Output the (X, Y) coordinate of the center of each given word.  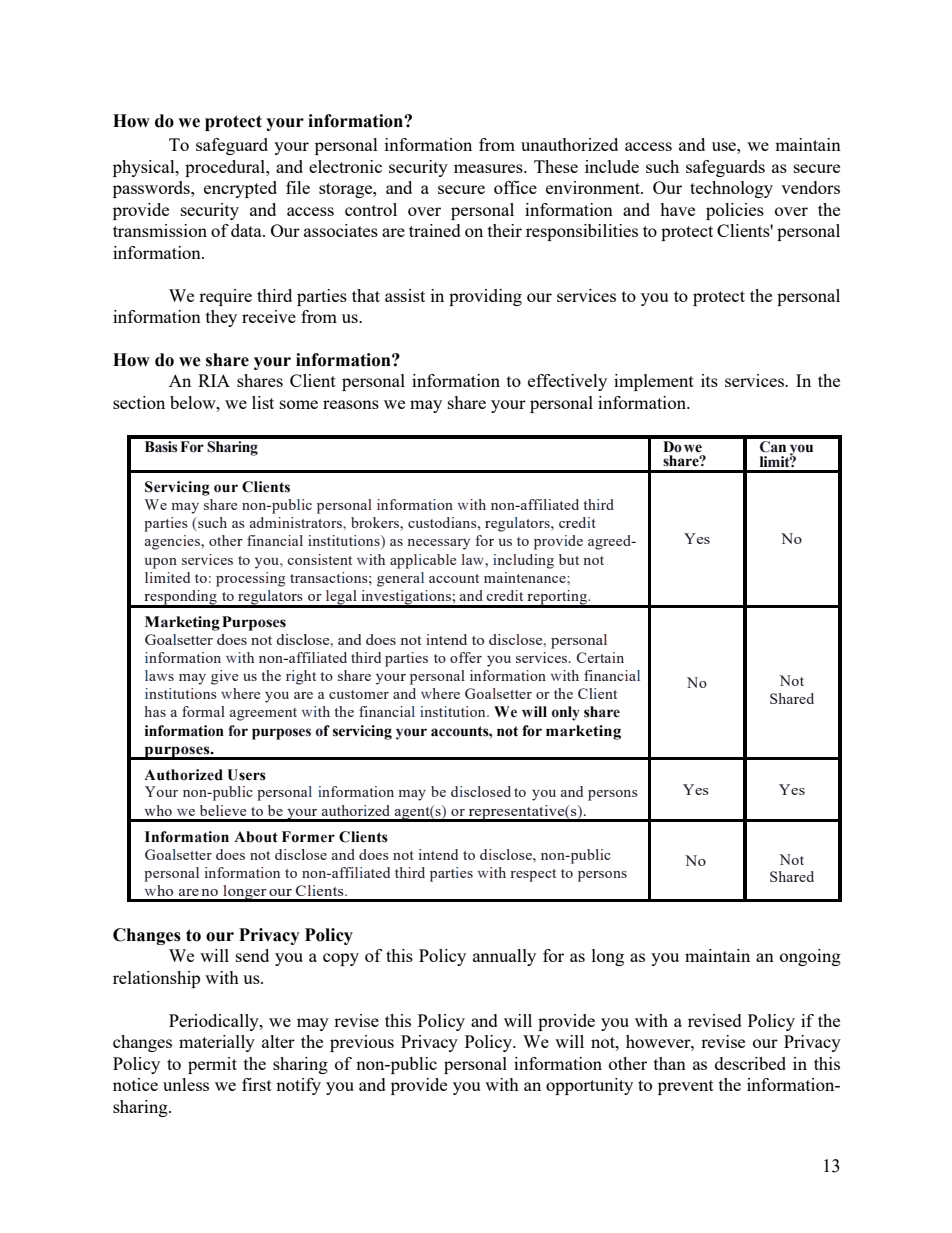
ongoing (810, 957)
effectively (567, 382)
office (515, 187)
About (256, 837)
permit (212, 1065)
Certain (600, 657)
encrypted (240, 189)
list (263, 402)
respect (533, 875)
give (224, 677)
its (709, 380)
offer (466, 657)
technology (731, 189)
